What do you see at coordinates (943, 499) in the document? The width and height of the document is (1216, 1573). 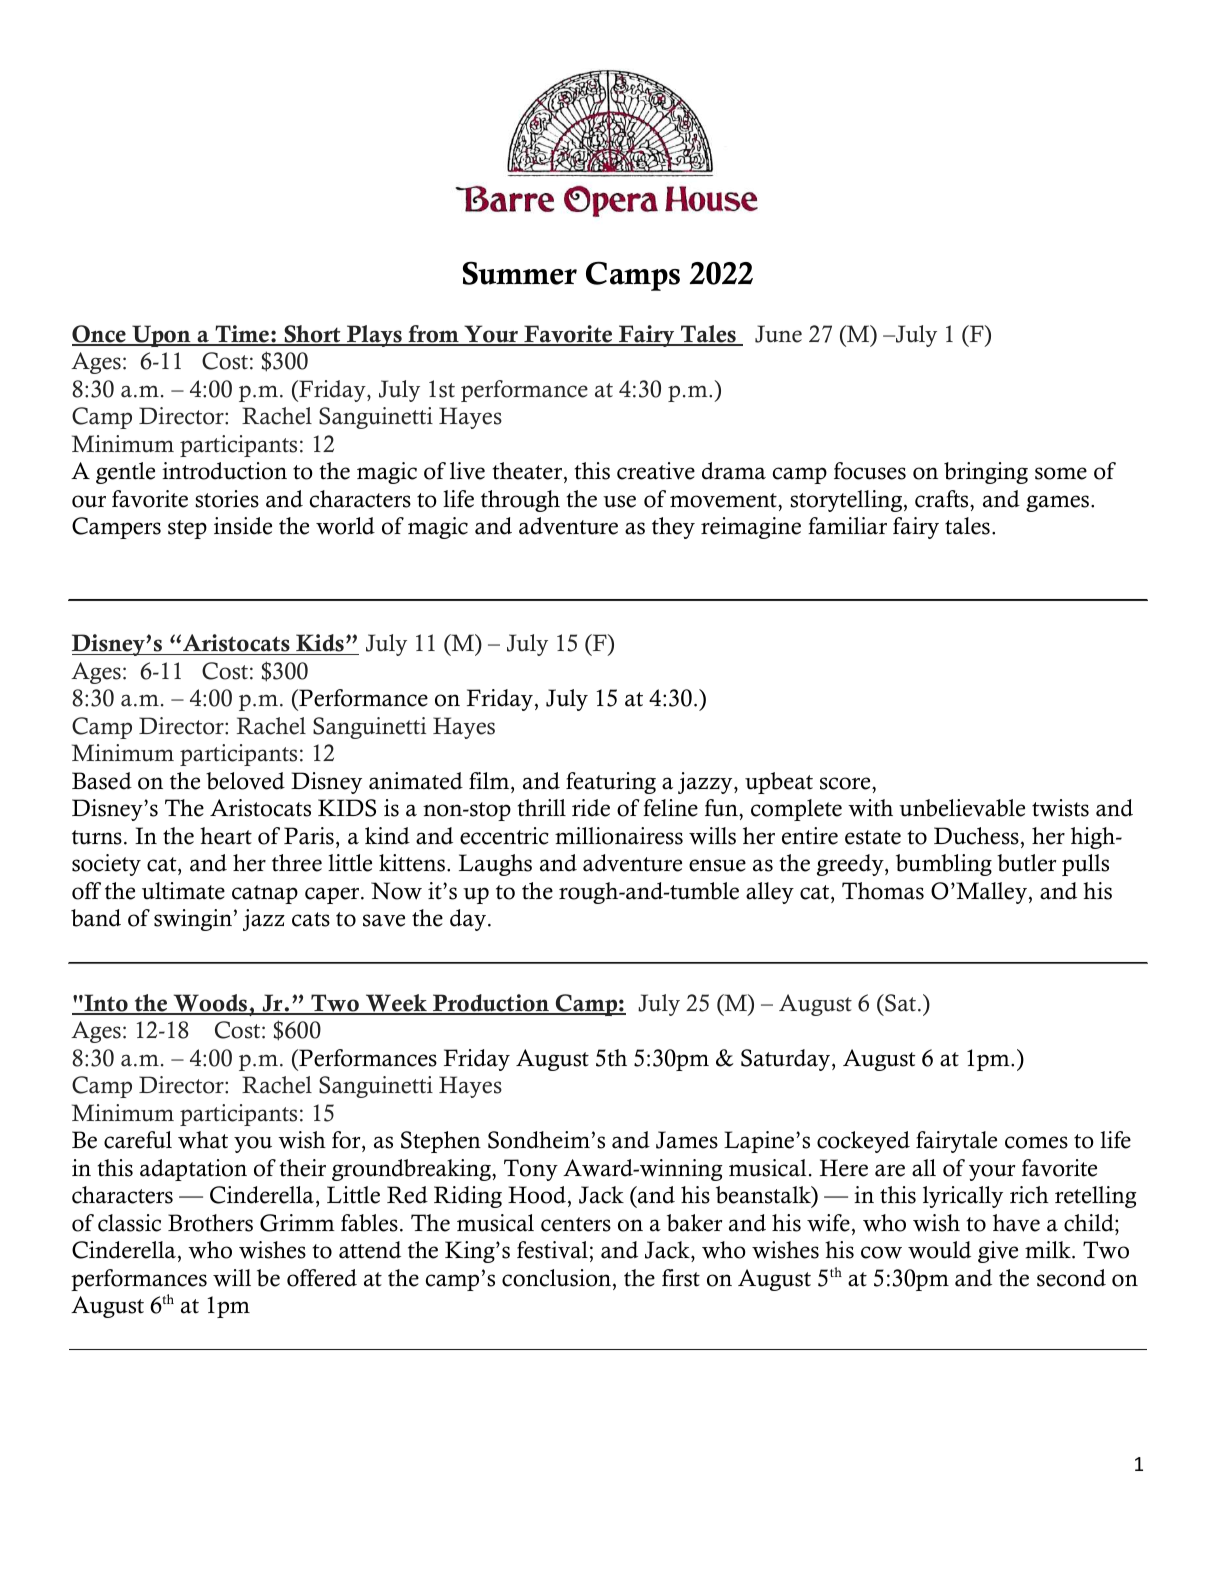 I see `crafts` at bounding box center [943, 499].
